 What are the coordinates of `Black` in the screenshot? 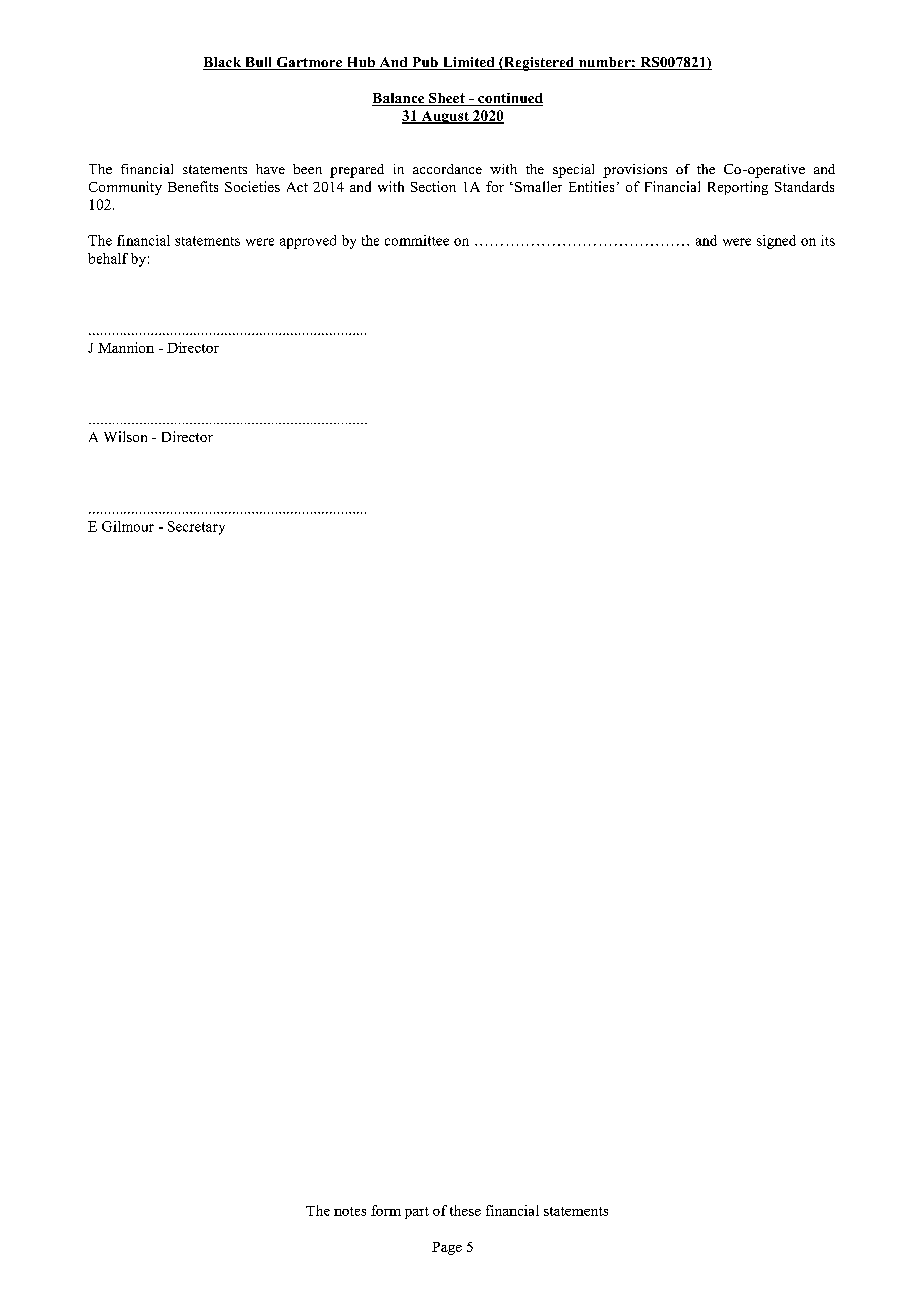 It's located at (223, 63).
